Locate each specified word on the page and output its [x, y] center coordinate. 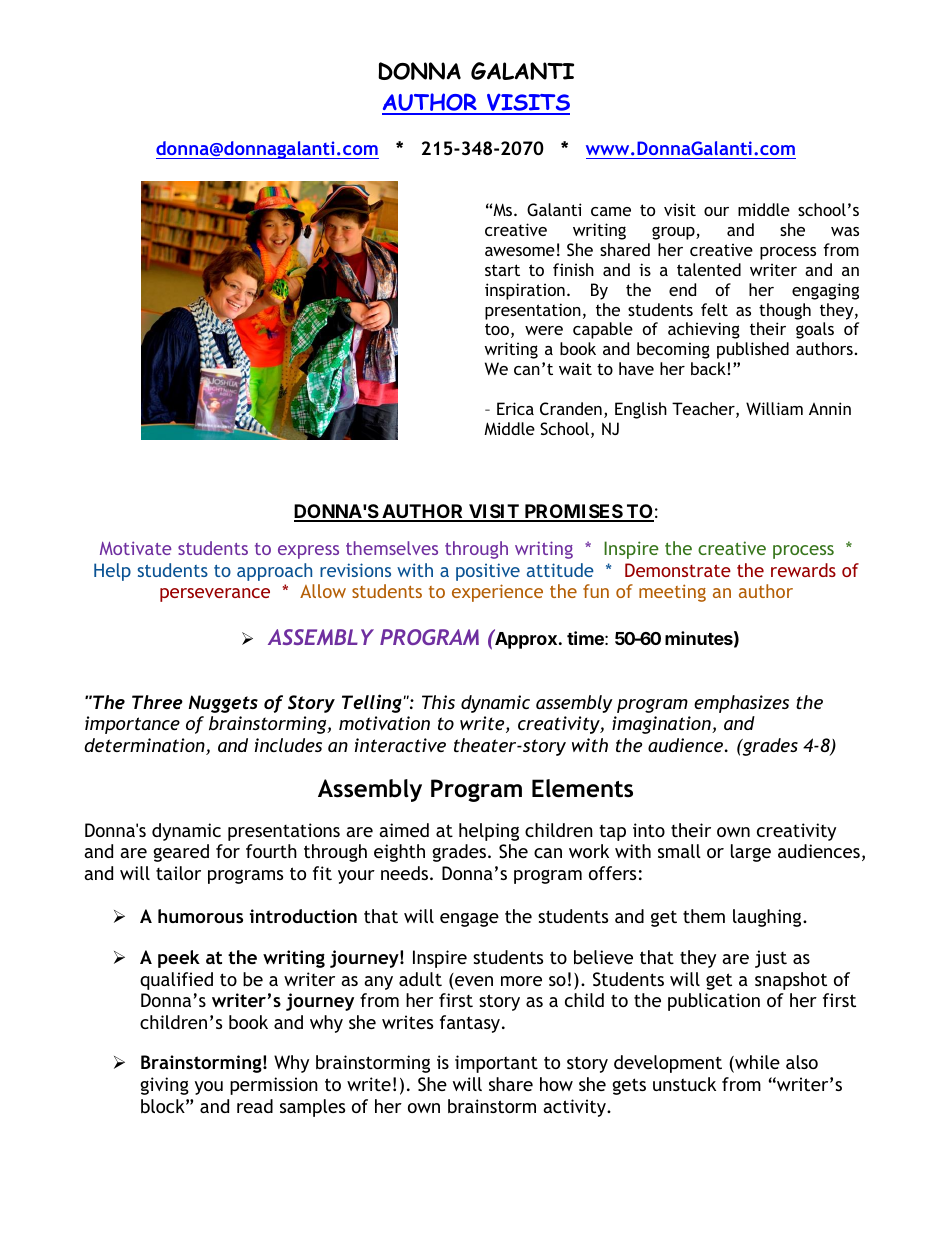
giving [164, 1086]
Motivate [135, 548]
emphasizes [741, 704]
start [502, 270]
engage [469, 920]
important [496, 1064]
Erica [515, 408]
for [228, 851]
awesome [520, 251]
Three [157, 702]
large [751, 853]
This [438, 702]
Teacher [704, 410]
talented [709, 269]
